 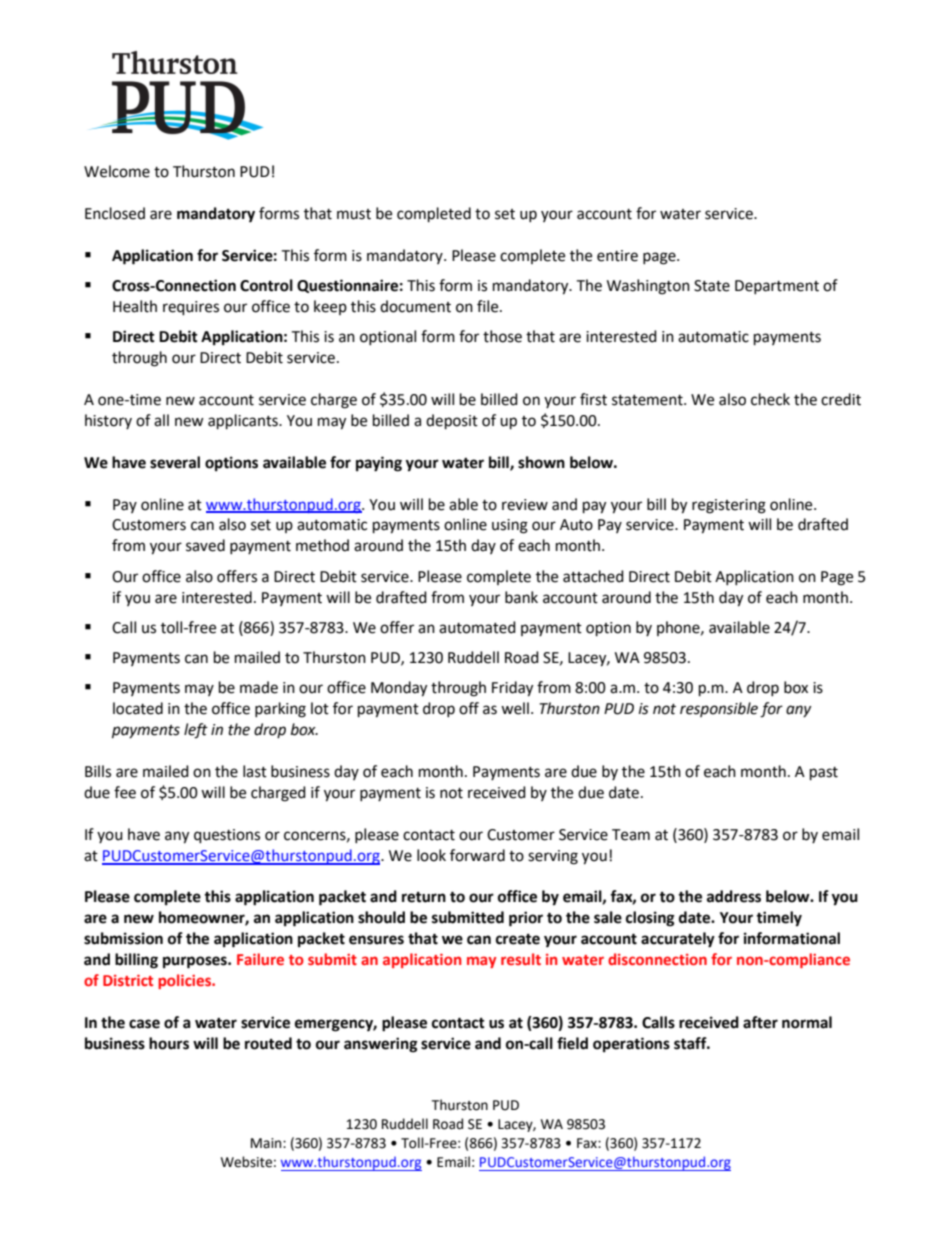 I want to click on registering, so click(x=729, y=506).
